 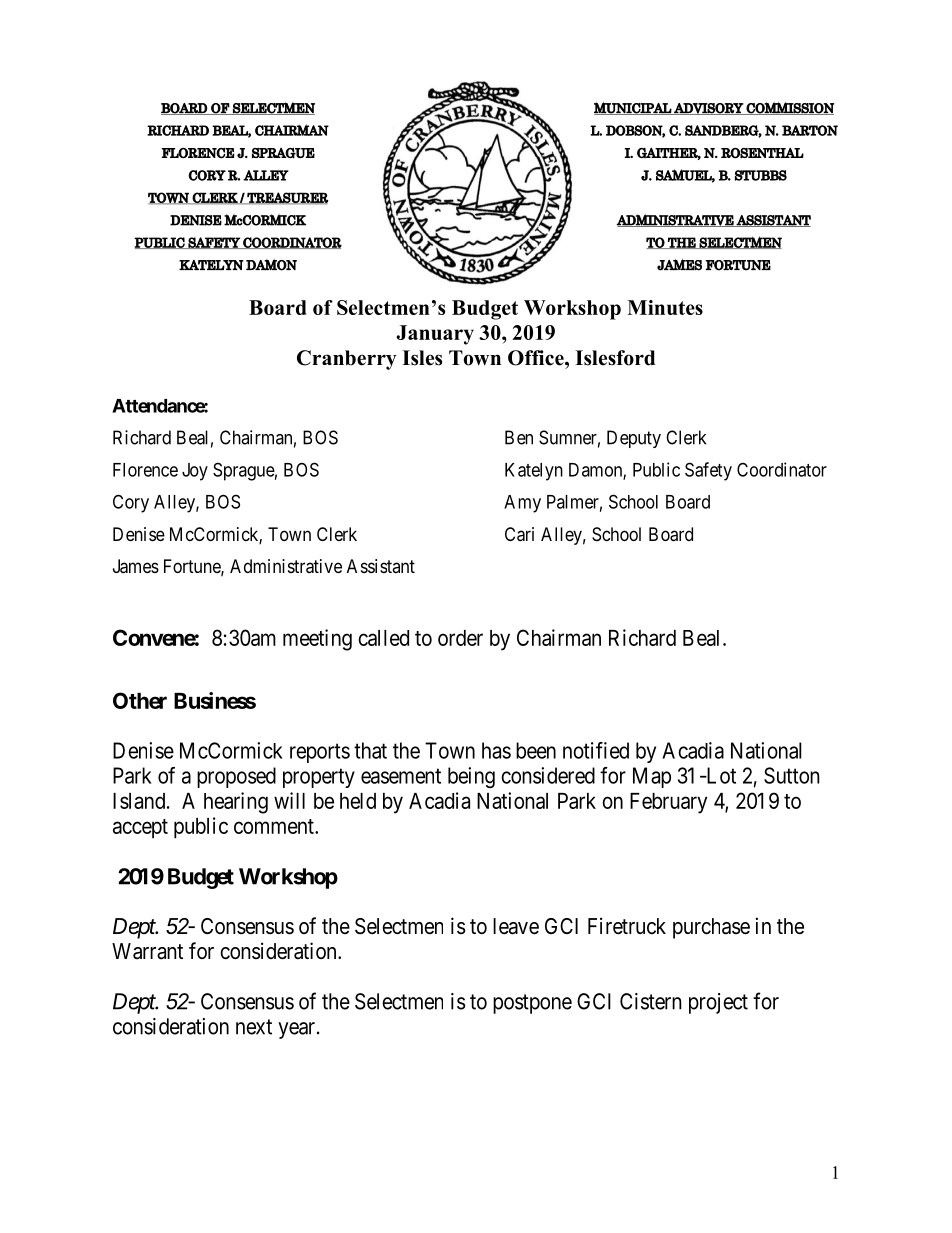 I want to click on ROSENTHAL, so click(x=762, y=153).
